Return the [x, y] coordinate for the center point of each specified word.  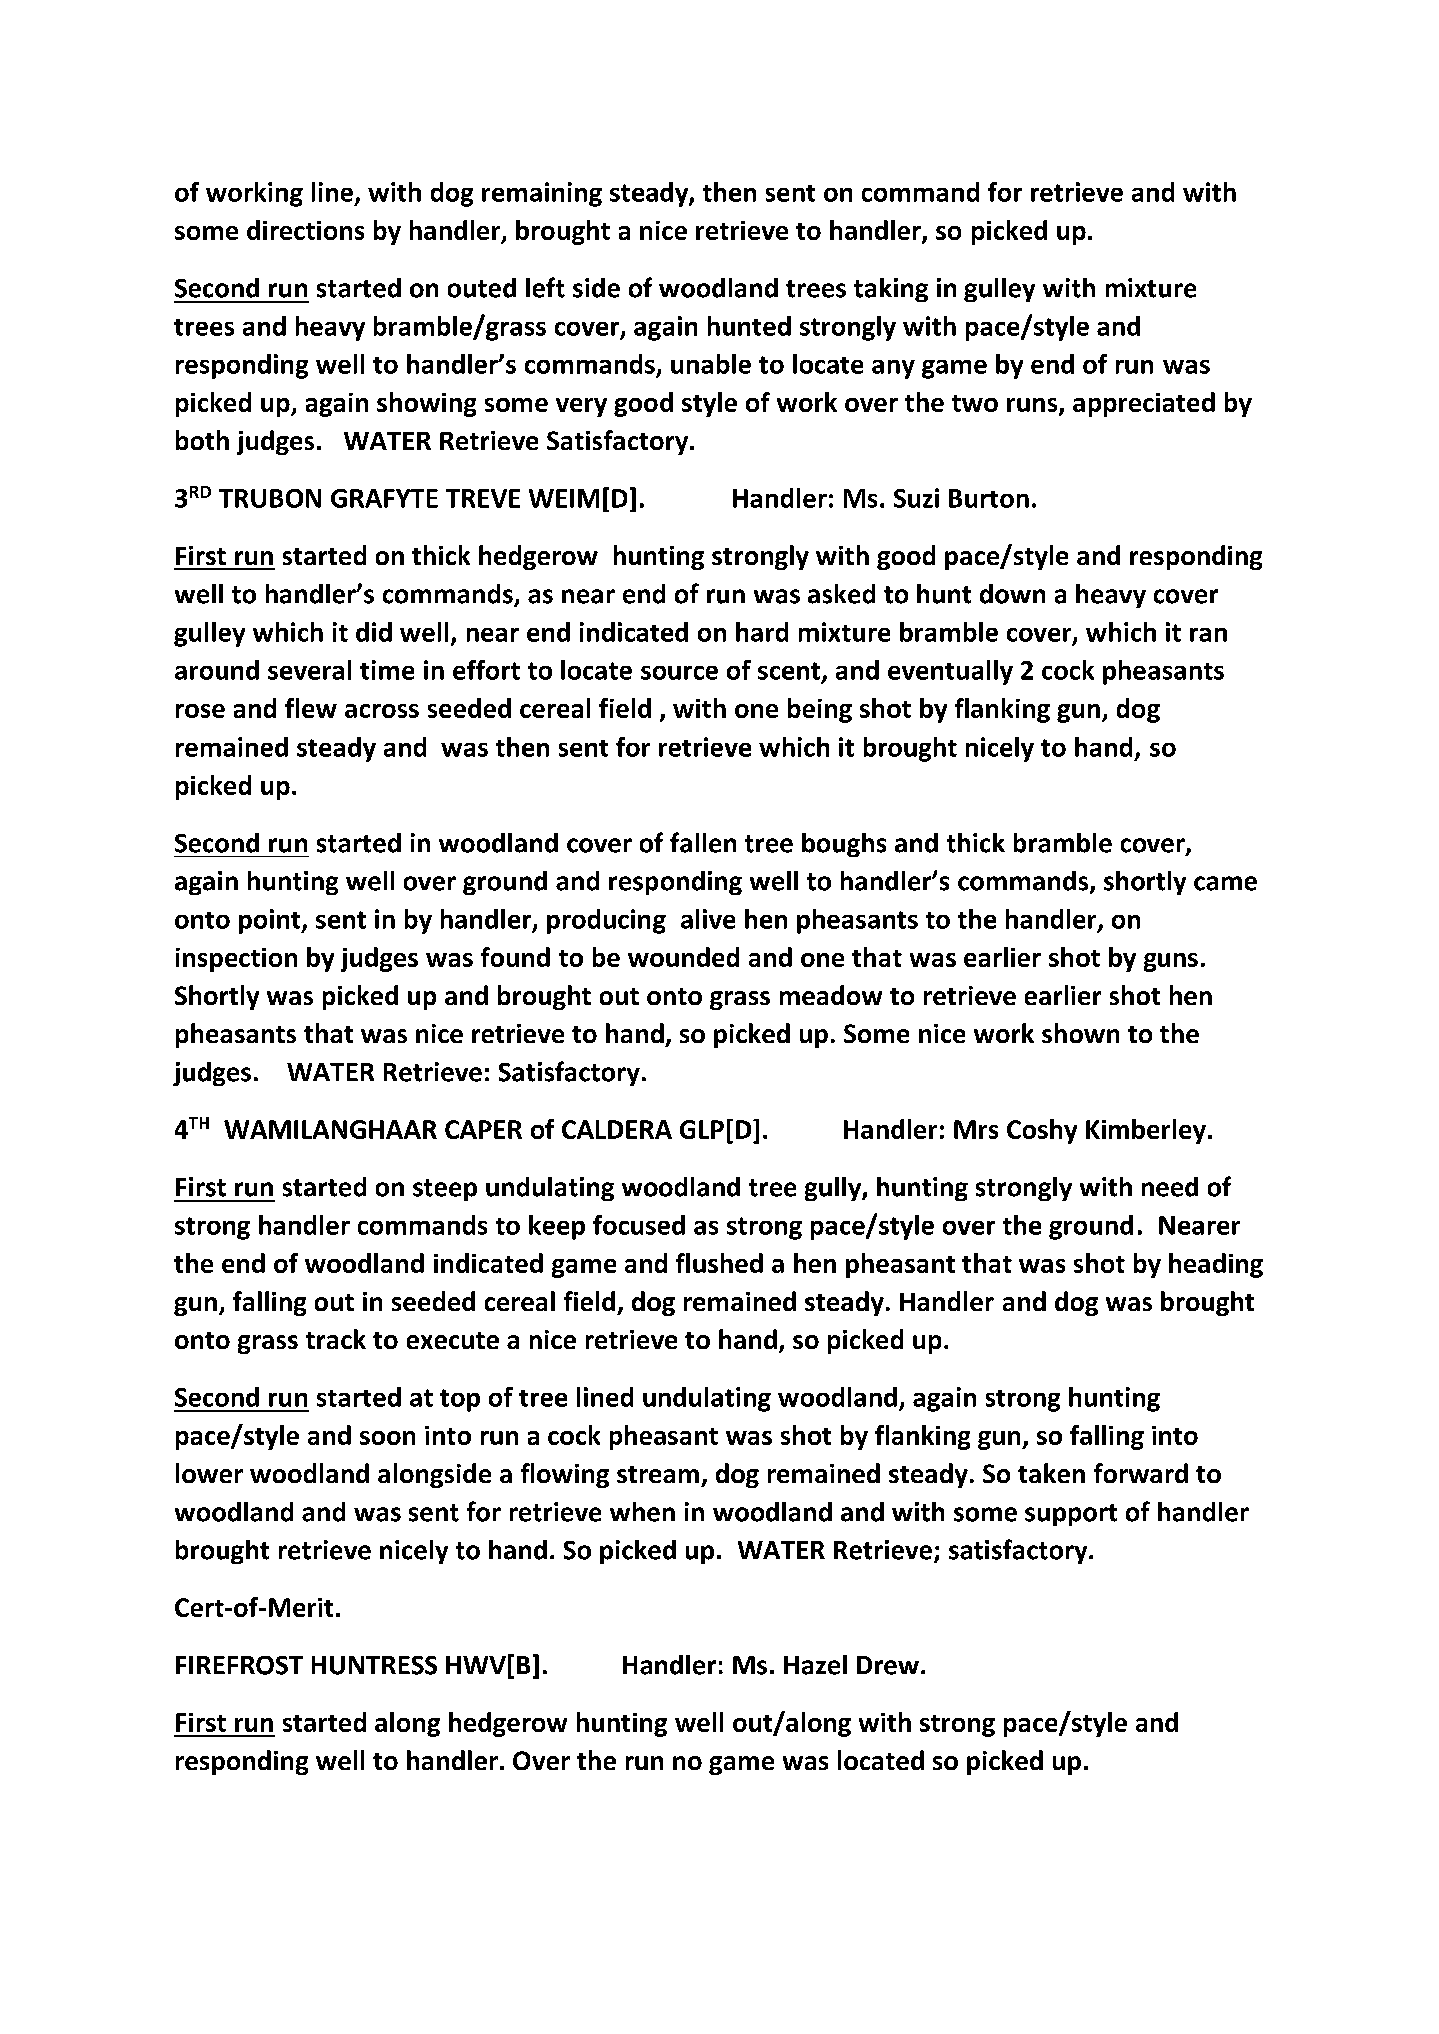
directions [305, 230]
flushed [719, 1263]
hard [762, 632]
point [271, 921]
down [1012, 594]
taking [891, 290]
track [336, 1339]
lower [209, 1473]
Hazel [815, 1665]
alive [708, 919]
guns [1171, 962]
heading [1216, 1265]
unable [711, 364]
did [374, 632]
